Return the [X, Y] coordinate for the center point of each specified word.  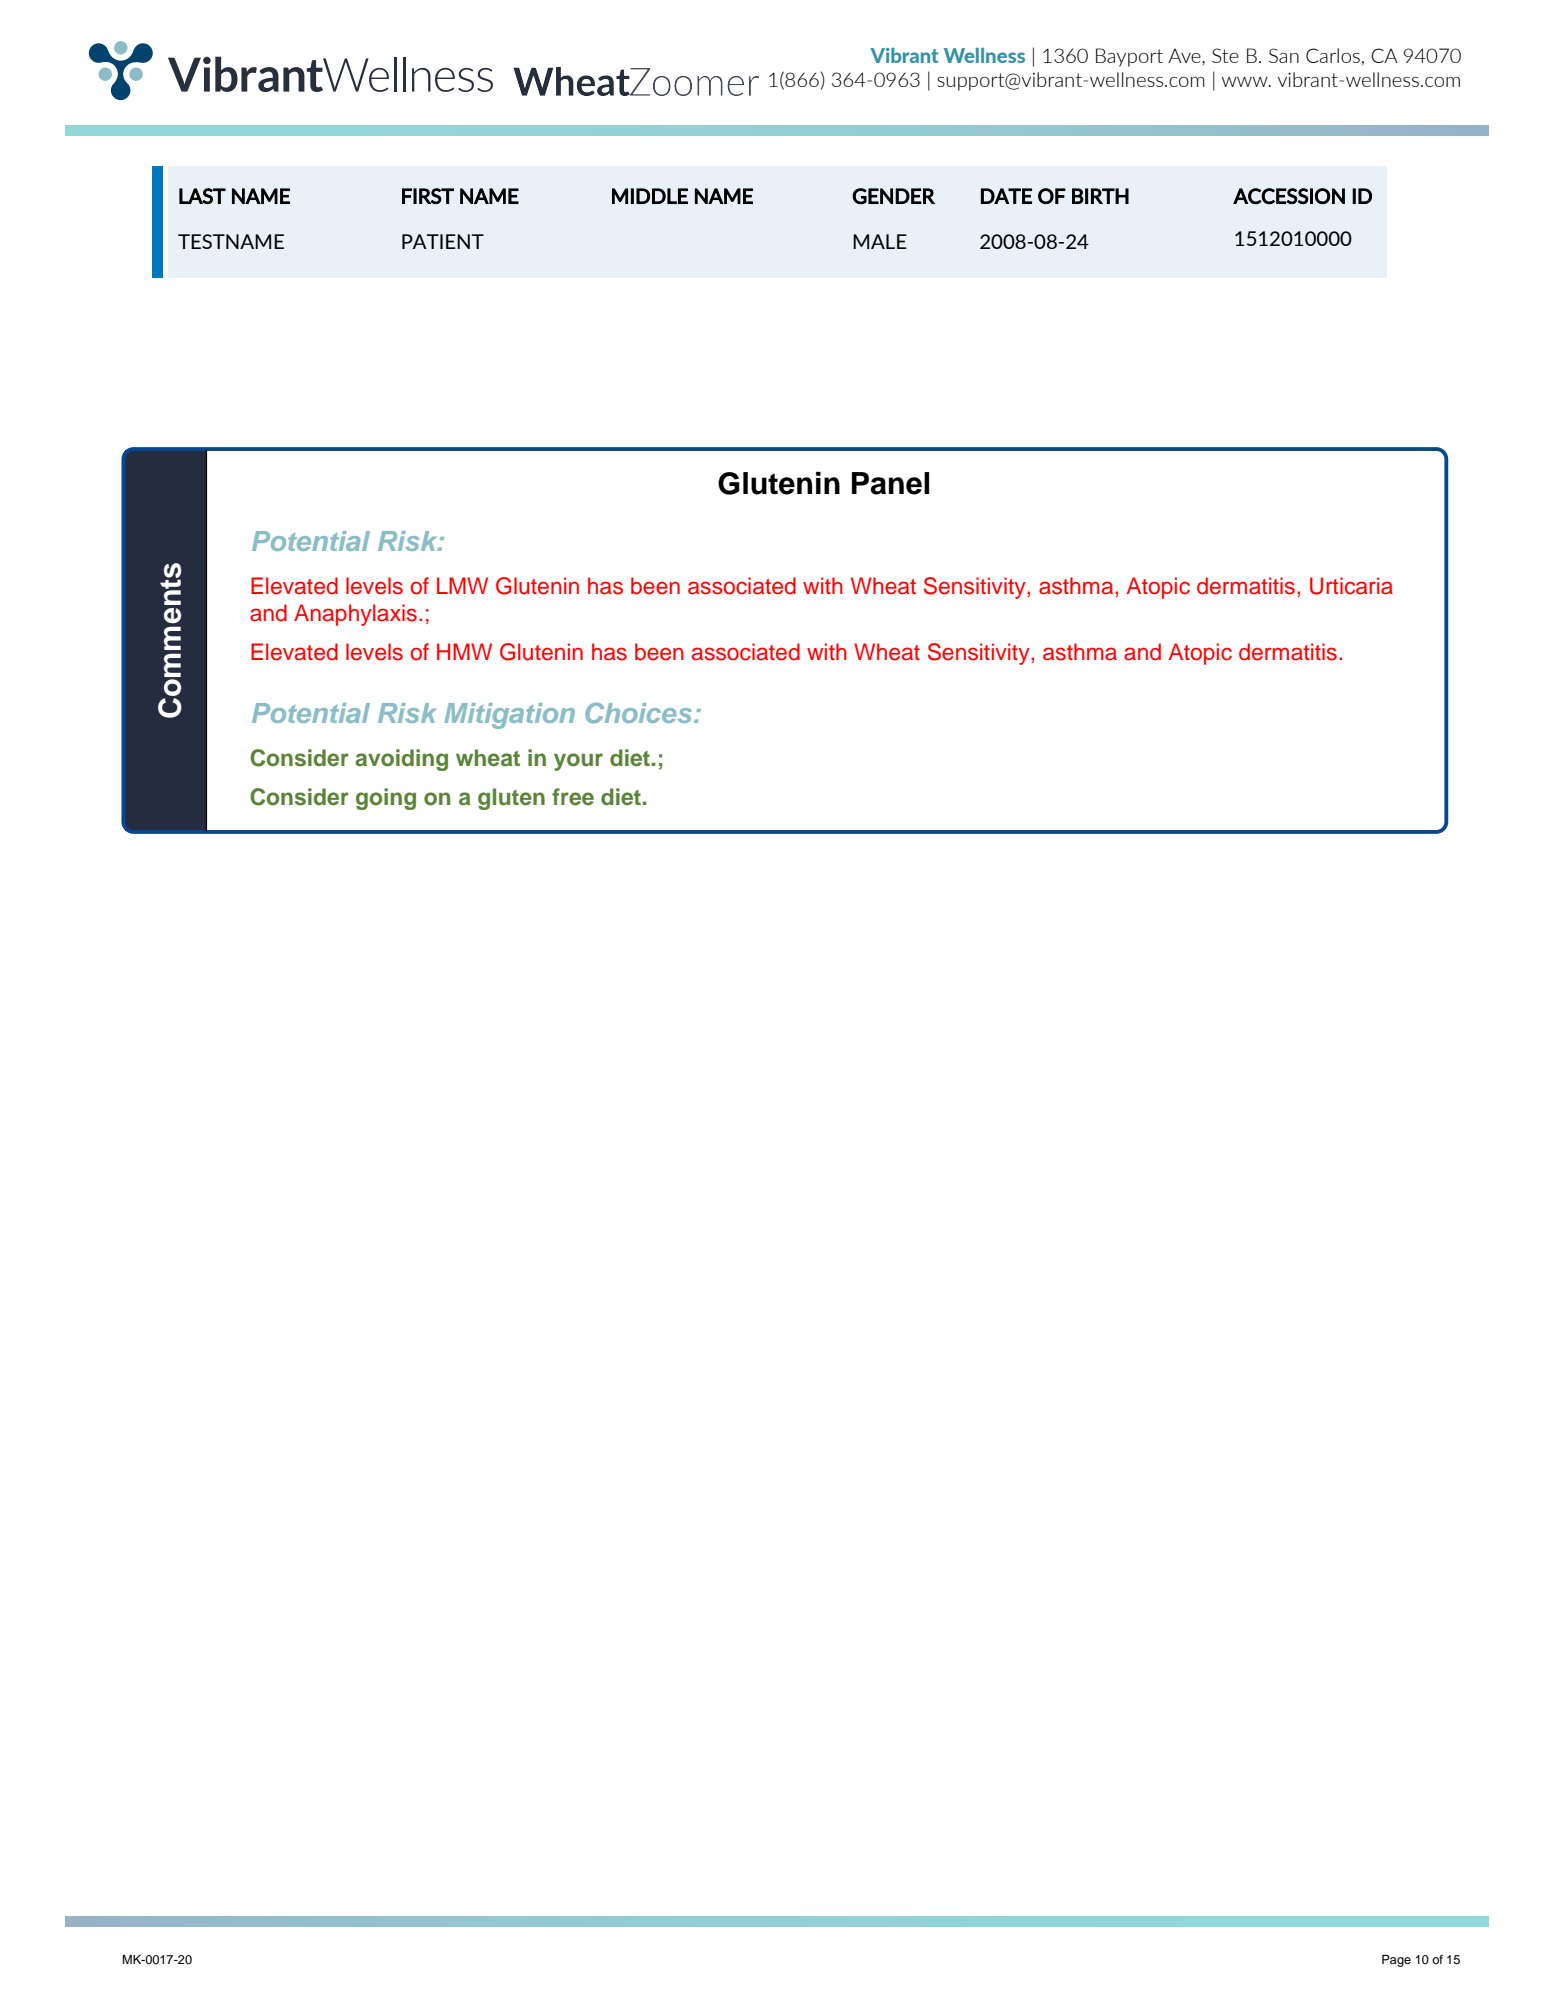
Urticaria [1351, 586]
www [1246, 82]
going [386, 799]
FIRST [428, 196]
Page [1396, 1961]
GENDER [893, 196]
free [573, 797]
